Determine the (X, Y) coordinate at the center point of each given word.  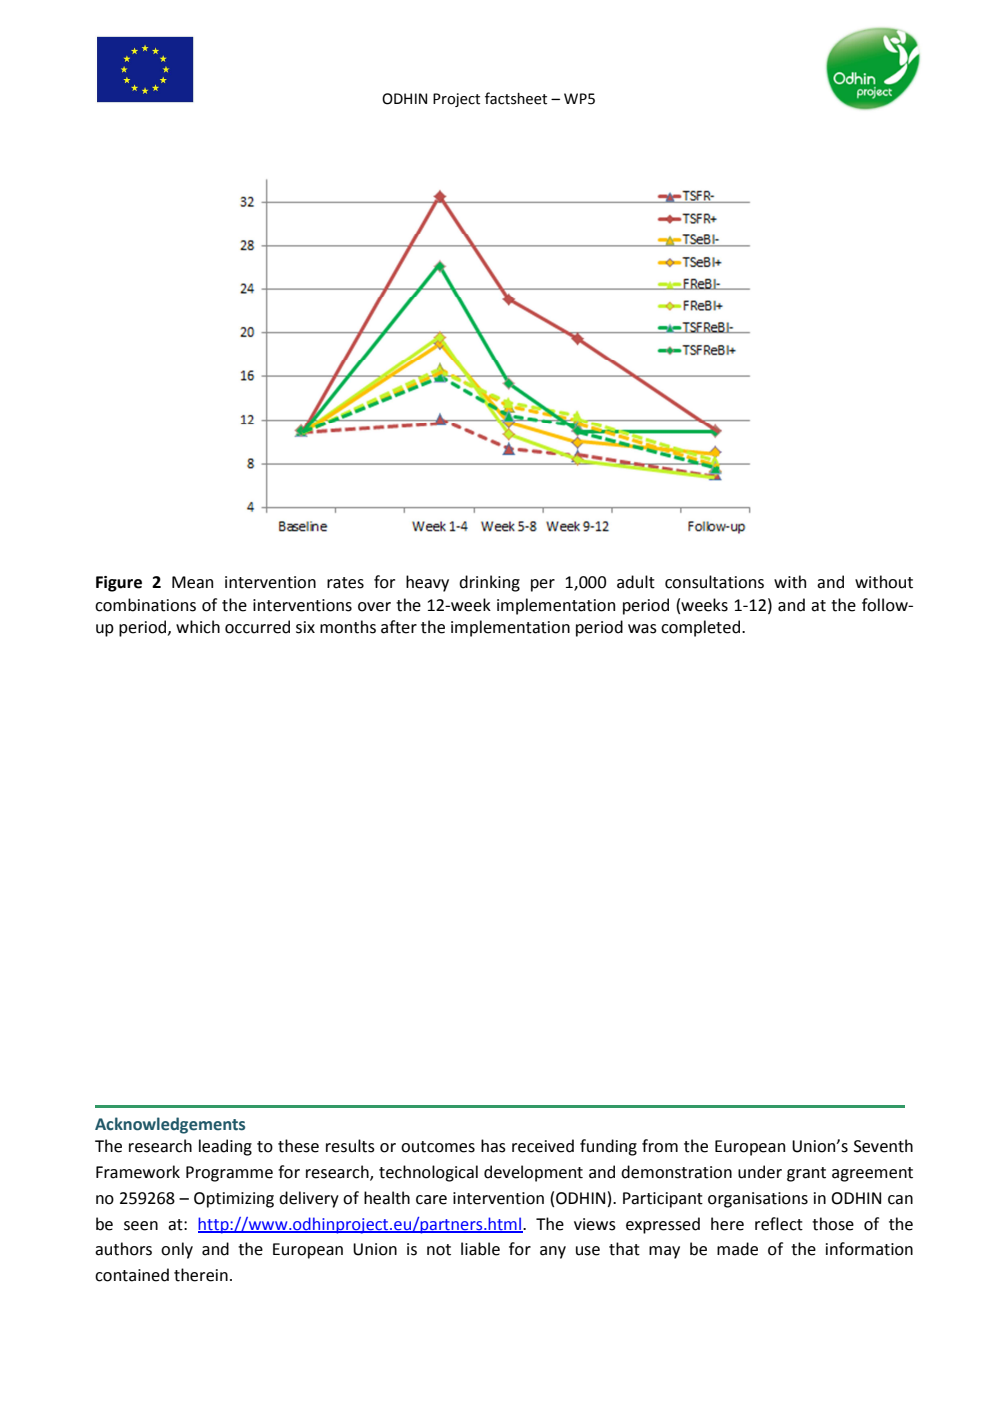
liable (480, 1249)
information (869, 1249)
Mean (192, 582)
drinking (489, 583)
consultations (714, 582)
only (177, 1250)
